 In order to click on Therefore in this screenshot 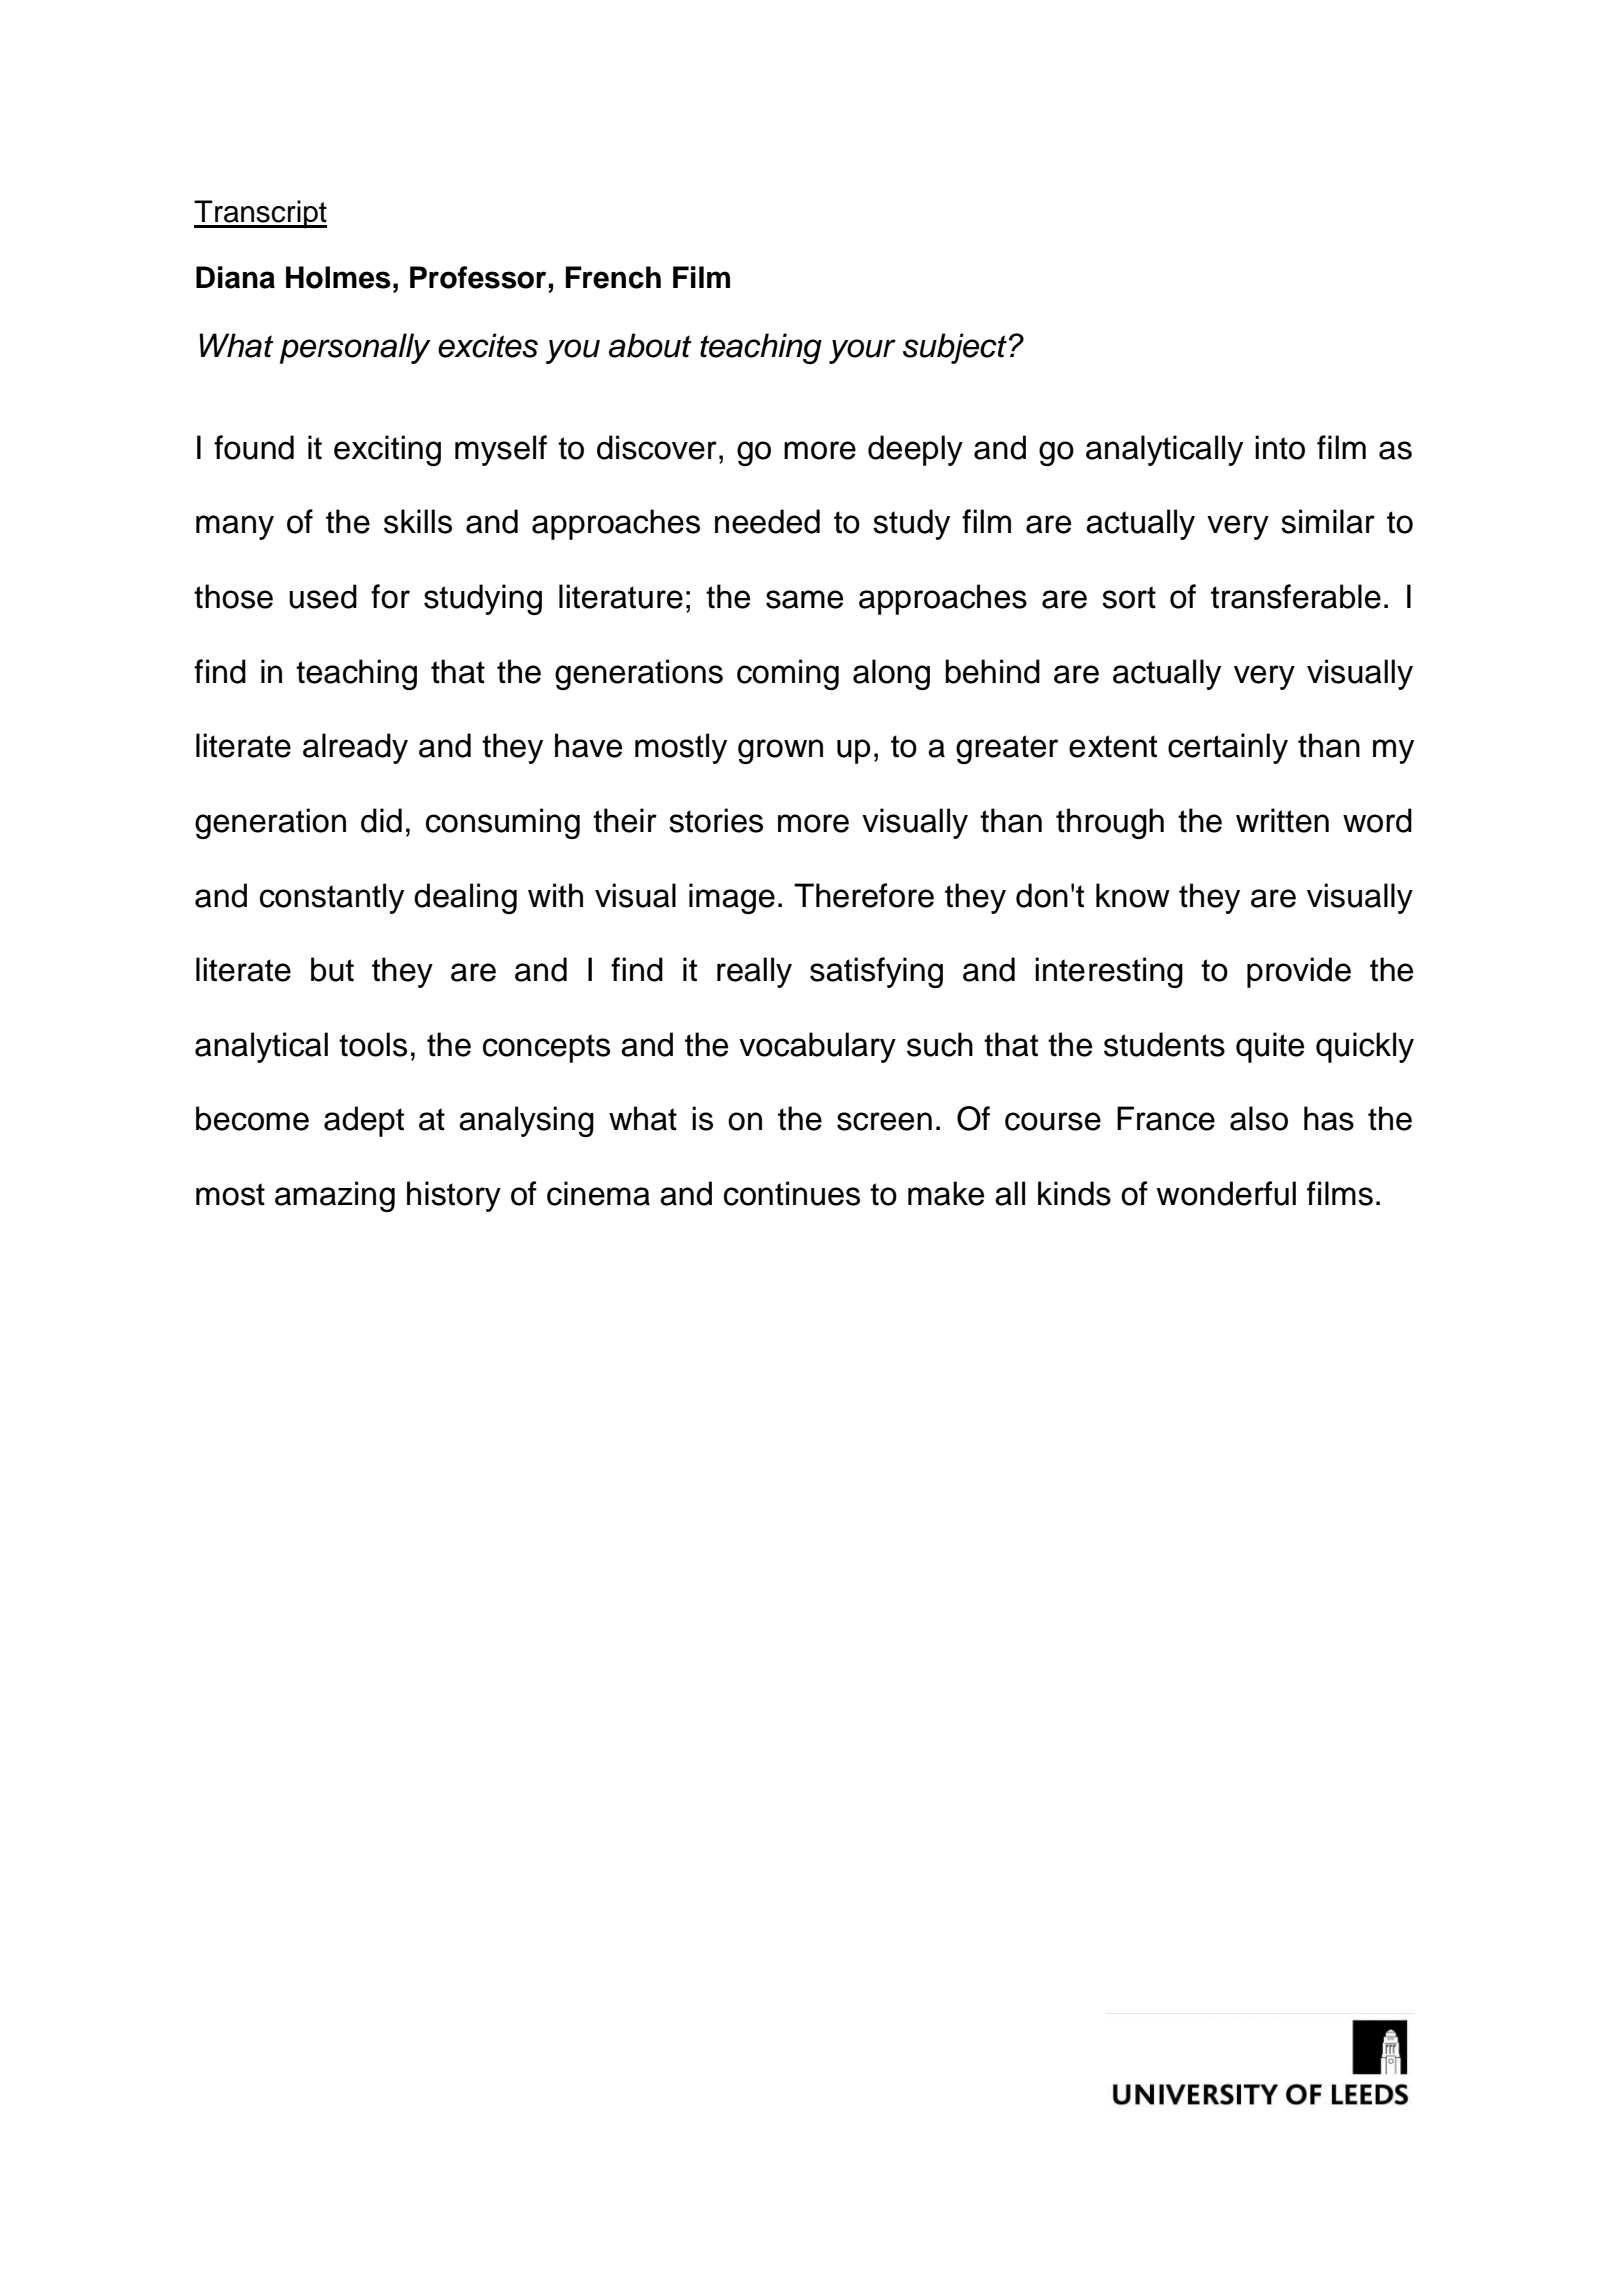, I will do `click(864, 895)`.
